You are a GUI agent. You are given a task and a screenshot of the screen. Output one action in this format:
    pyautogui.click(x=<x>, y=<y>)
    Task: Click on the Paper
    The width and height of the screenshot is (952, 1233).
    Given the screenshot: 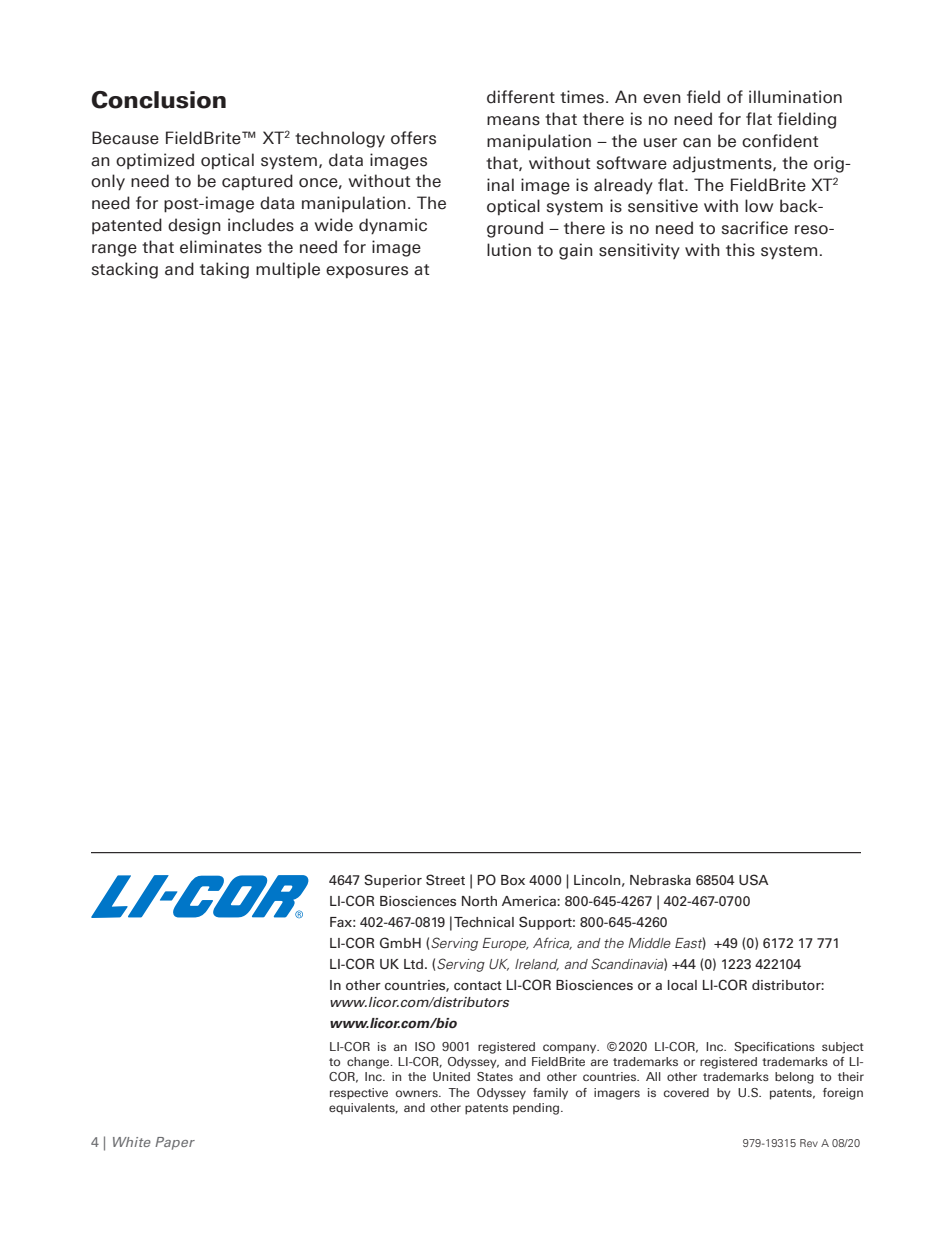 What is the action you would take?
    pyautogui.click(x=175, y=1143)
